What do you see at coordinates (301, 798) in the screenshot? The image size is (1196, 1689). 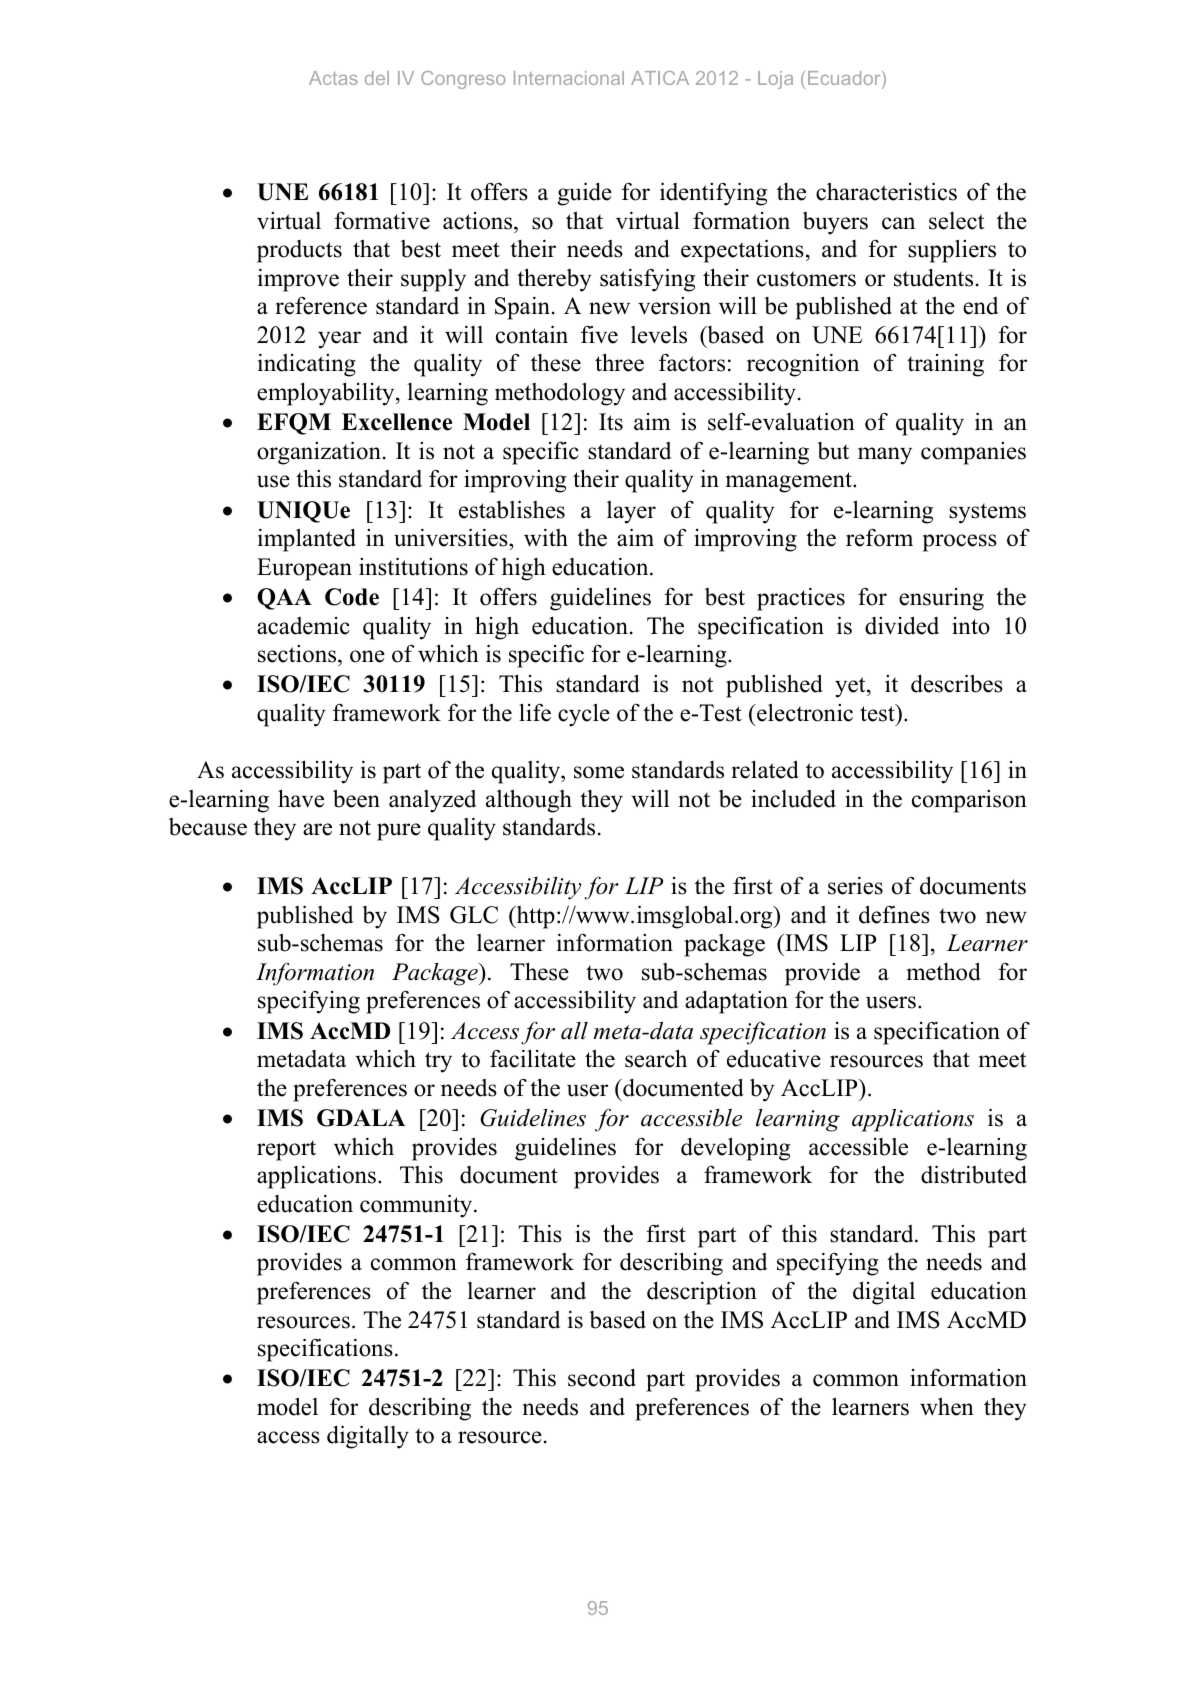 I see `have` at bounding box center [301, 798].
